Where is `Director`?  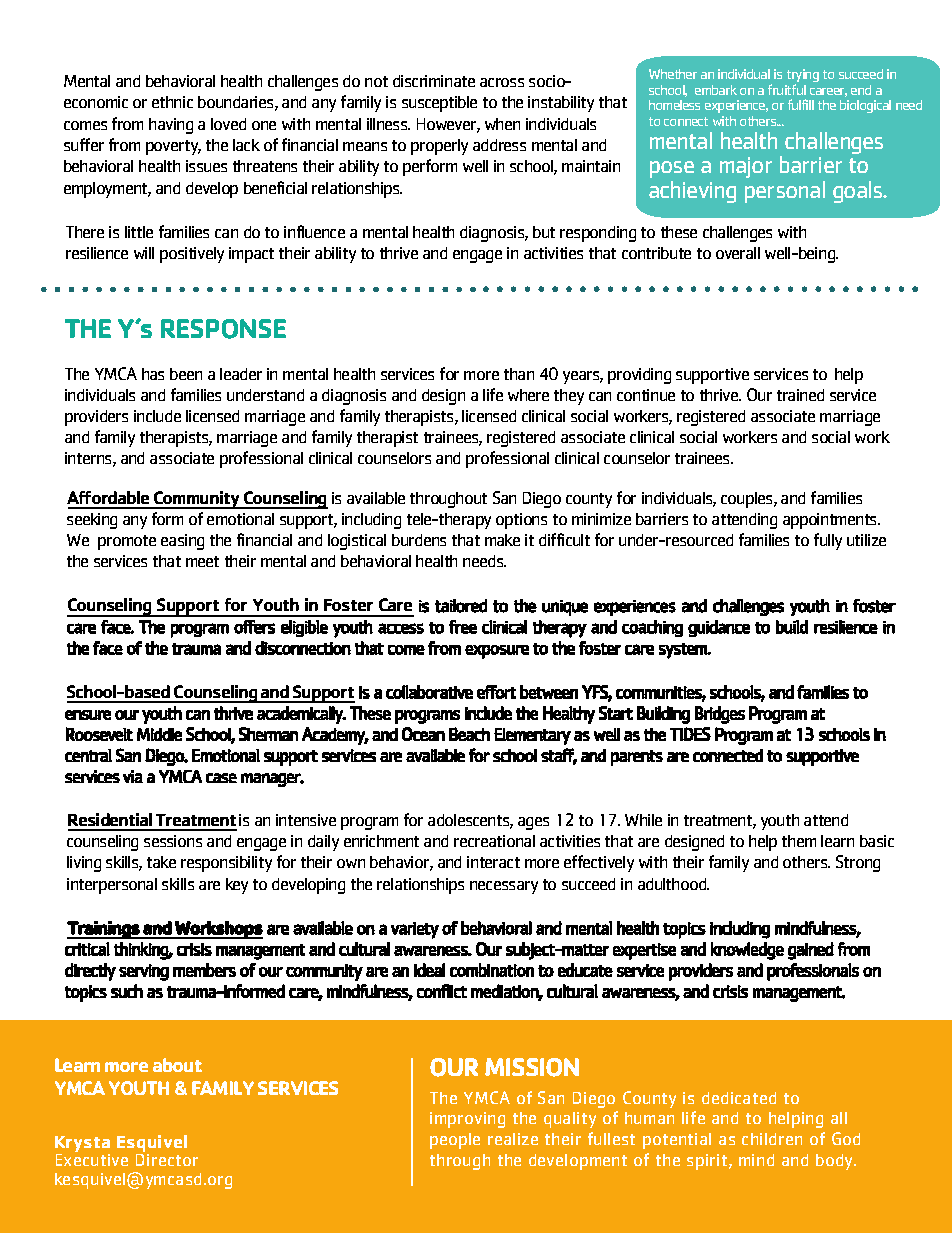
Director is located at coordinates (167, 1160).
